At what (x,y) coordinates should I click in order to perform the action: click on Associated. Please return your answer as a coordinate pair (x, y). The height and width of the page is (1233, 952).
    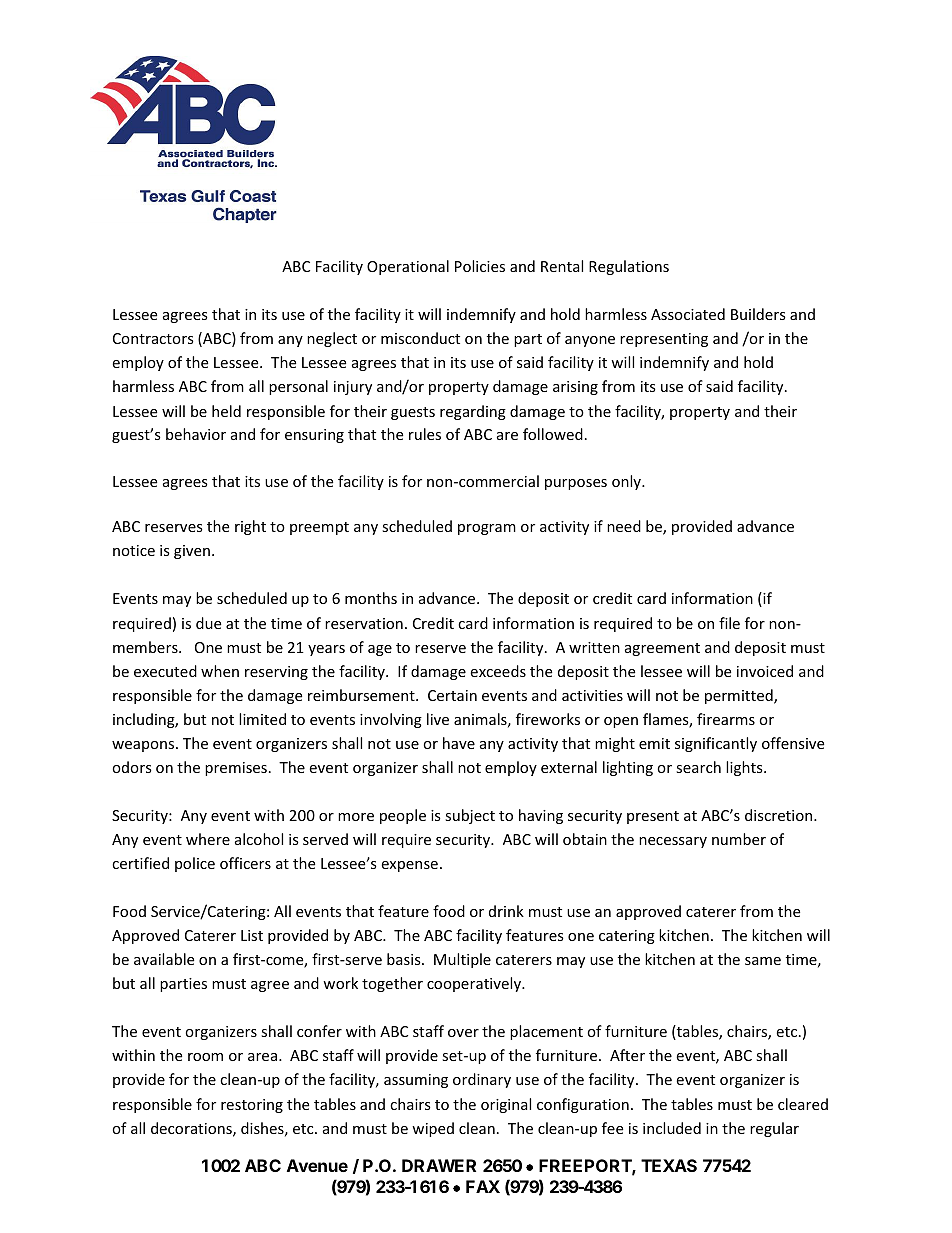
    Looking at the image, I should click on (688, 314).
